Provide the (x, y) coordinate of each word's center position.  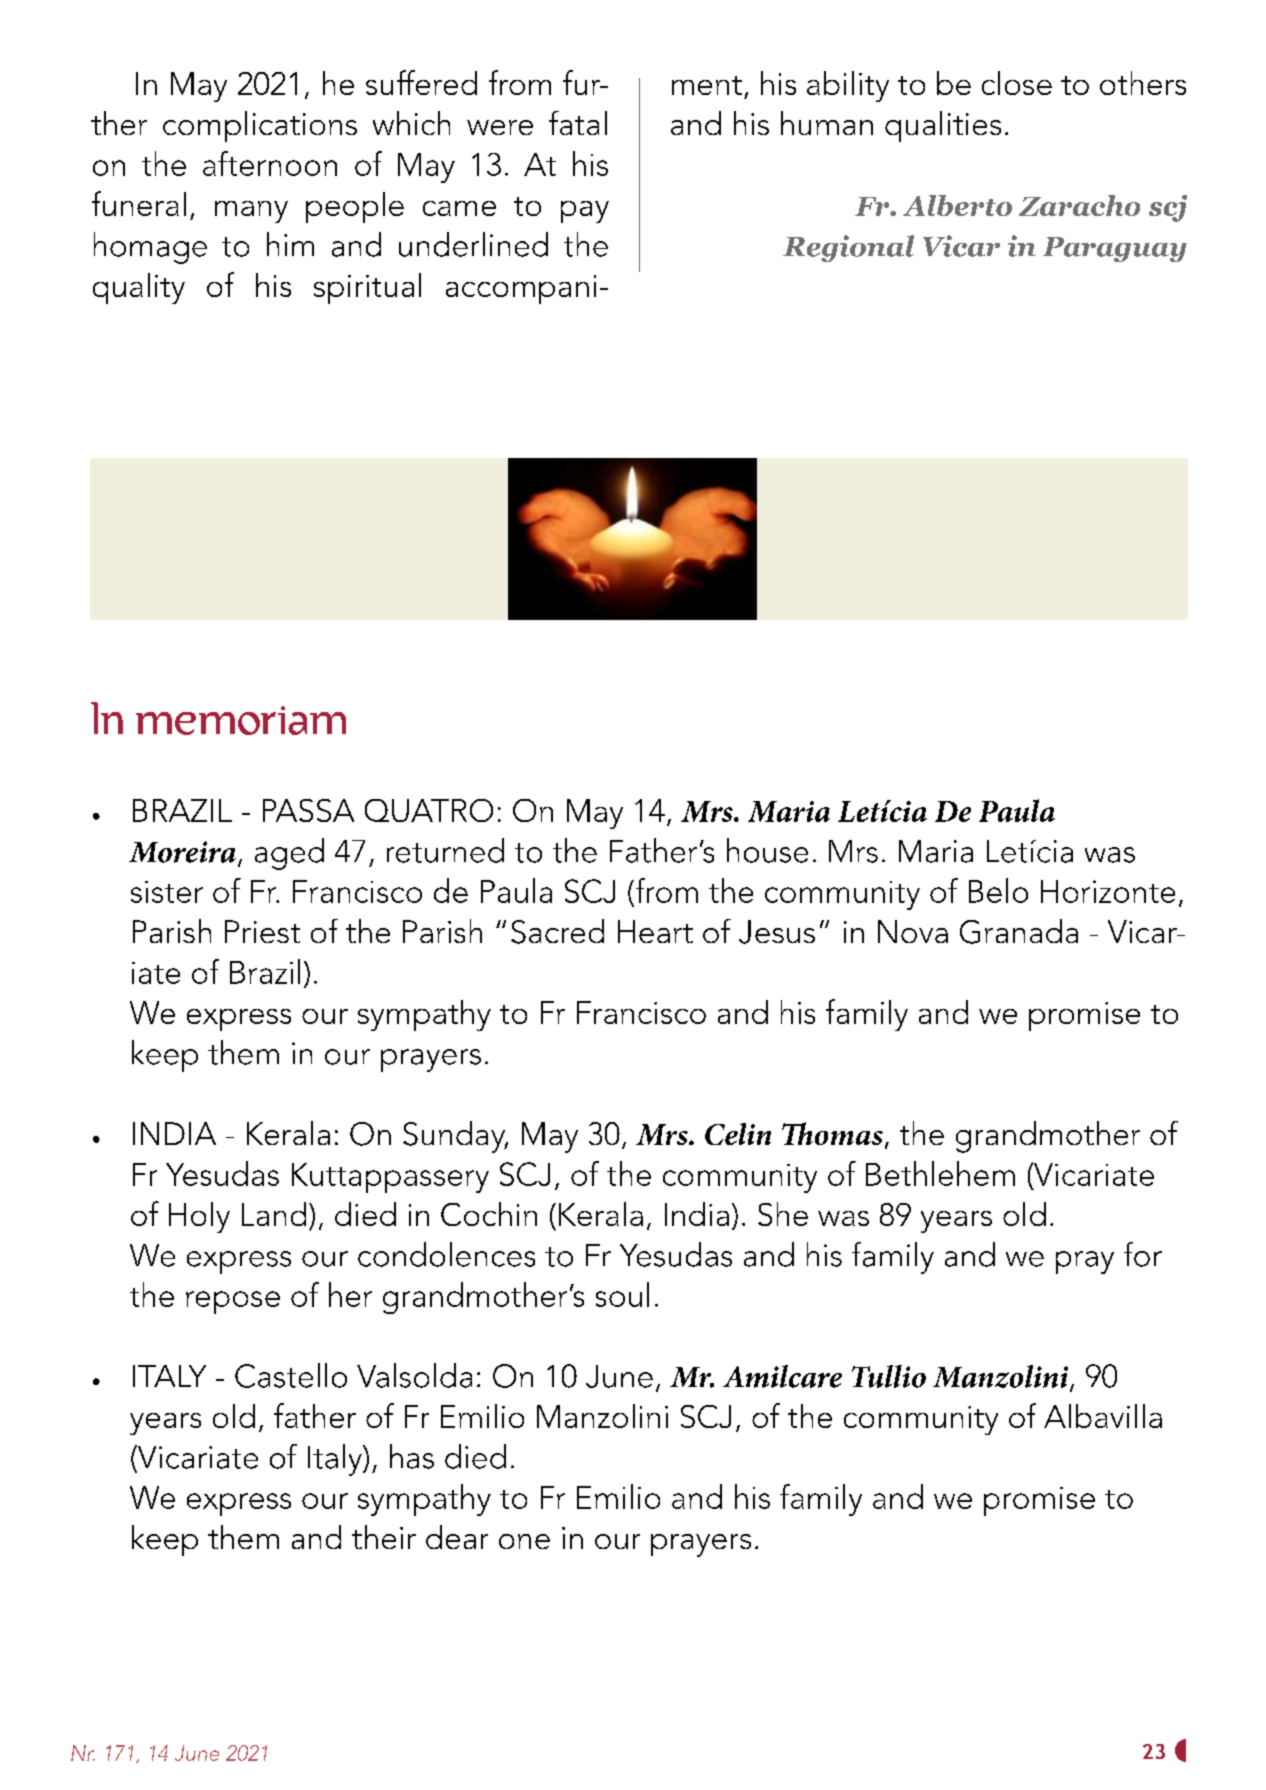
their (384, 1537)
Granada (1019, 931)
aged (289, 854)
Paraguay (1115, 249)
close (1017, 83)
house (767, 850)
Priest (262, 931)
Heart (655, 931)
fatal (578, 123)
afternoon (270, 163)
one (524, 1541)
